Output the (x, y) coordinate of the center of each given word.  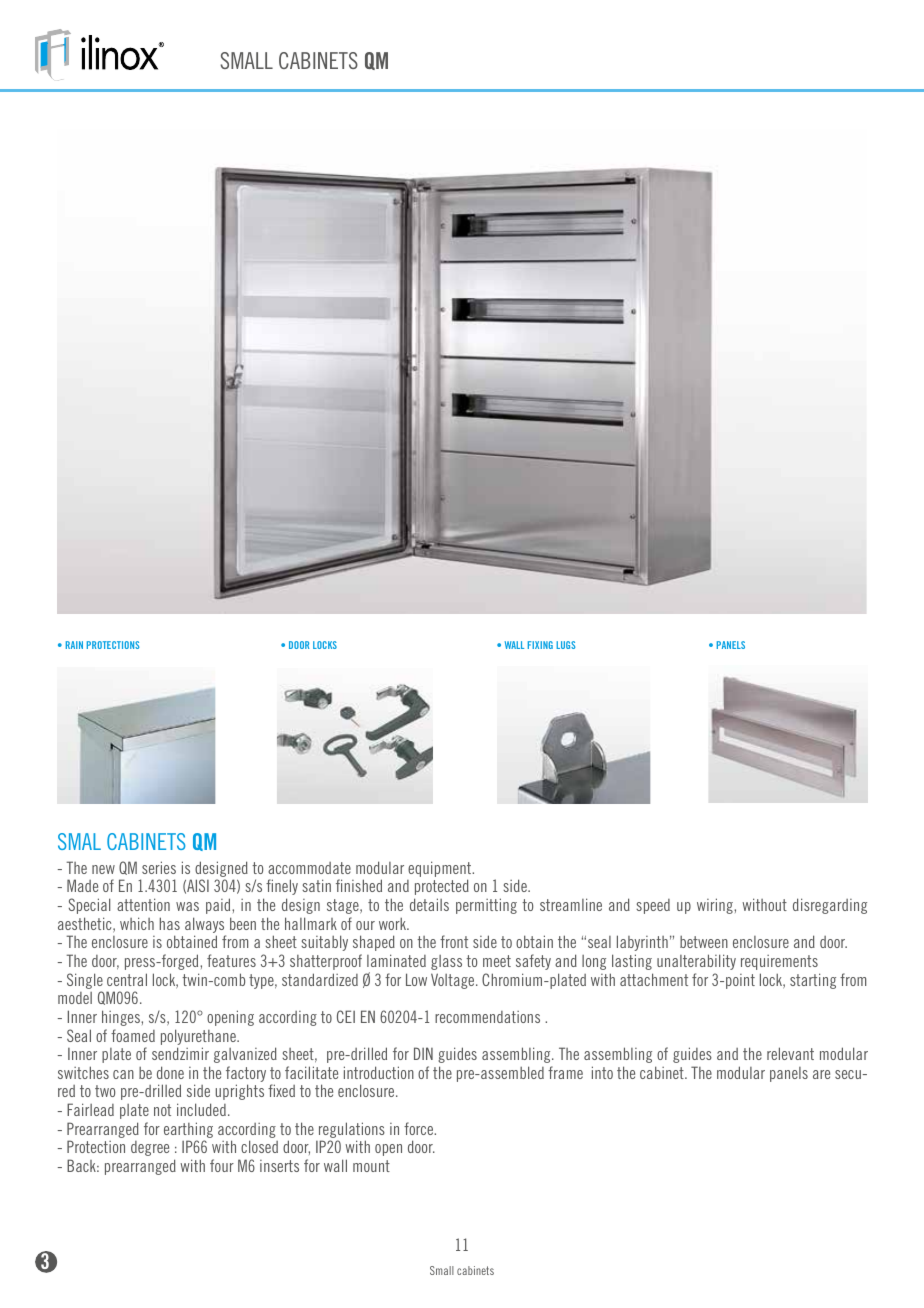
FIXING (540, 645)
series (159, 867)
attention (143, 904)
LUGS (565, 645)
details (429, 904)
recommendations (487, 1017)
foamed (133, 1035)
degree (150, 1148)
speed (653, 906)
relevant (790, 1053)
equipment (441, 870)
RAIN (74, 645)
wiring (716, 906)
